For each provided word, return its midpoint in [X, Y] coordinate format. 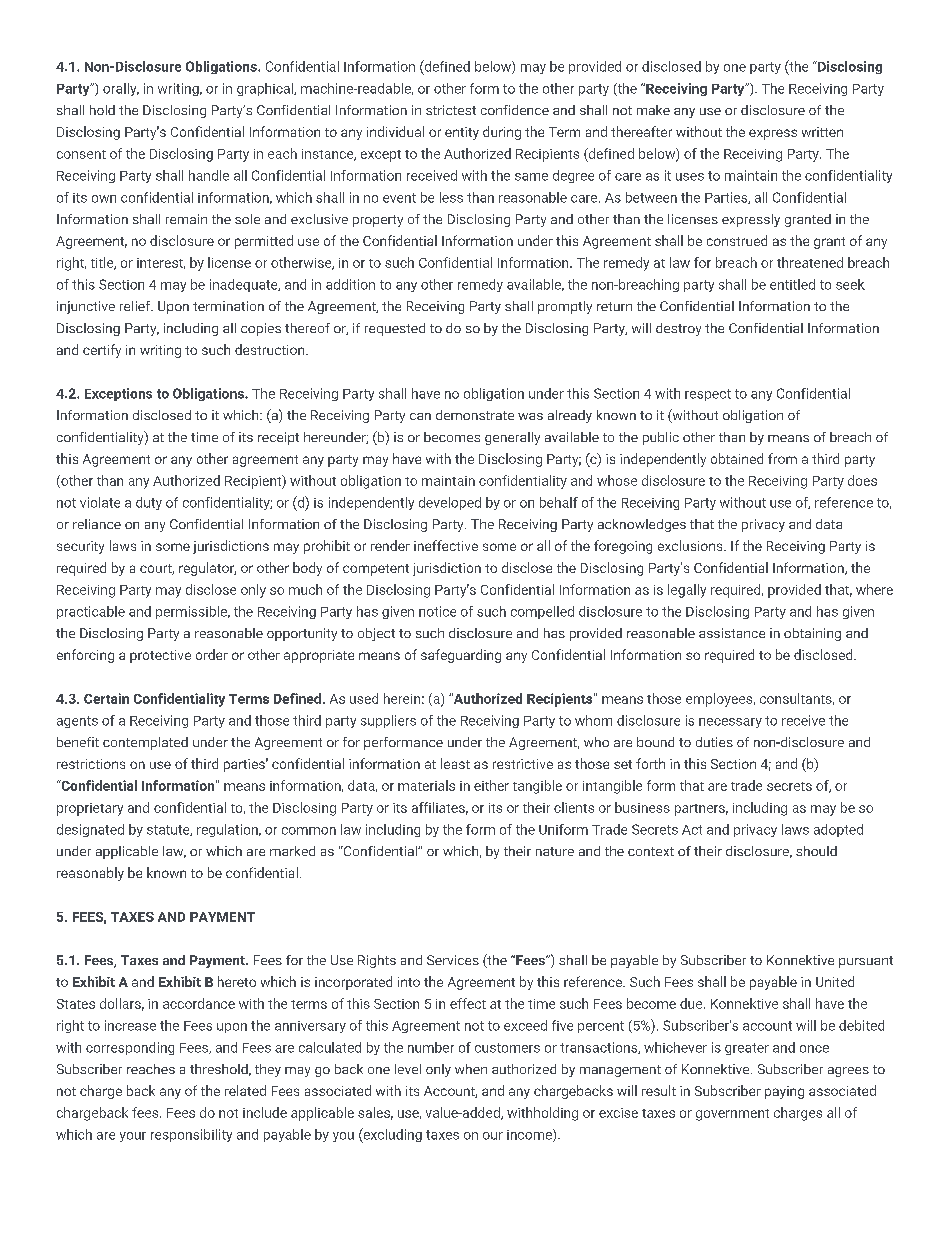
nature [555, 851]
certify [102, 351]
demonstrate [475, 415]
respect [708, 395]
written [822, 132]
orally [121, 89]
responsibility [191, 1135]
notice [437, 611]
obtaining [812, 634]
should [816, 851]
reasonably [90, 874]
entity [462, 133]
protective [160, 656]
